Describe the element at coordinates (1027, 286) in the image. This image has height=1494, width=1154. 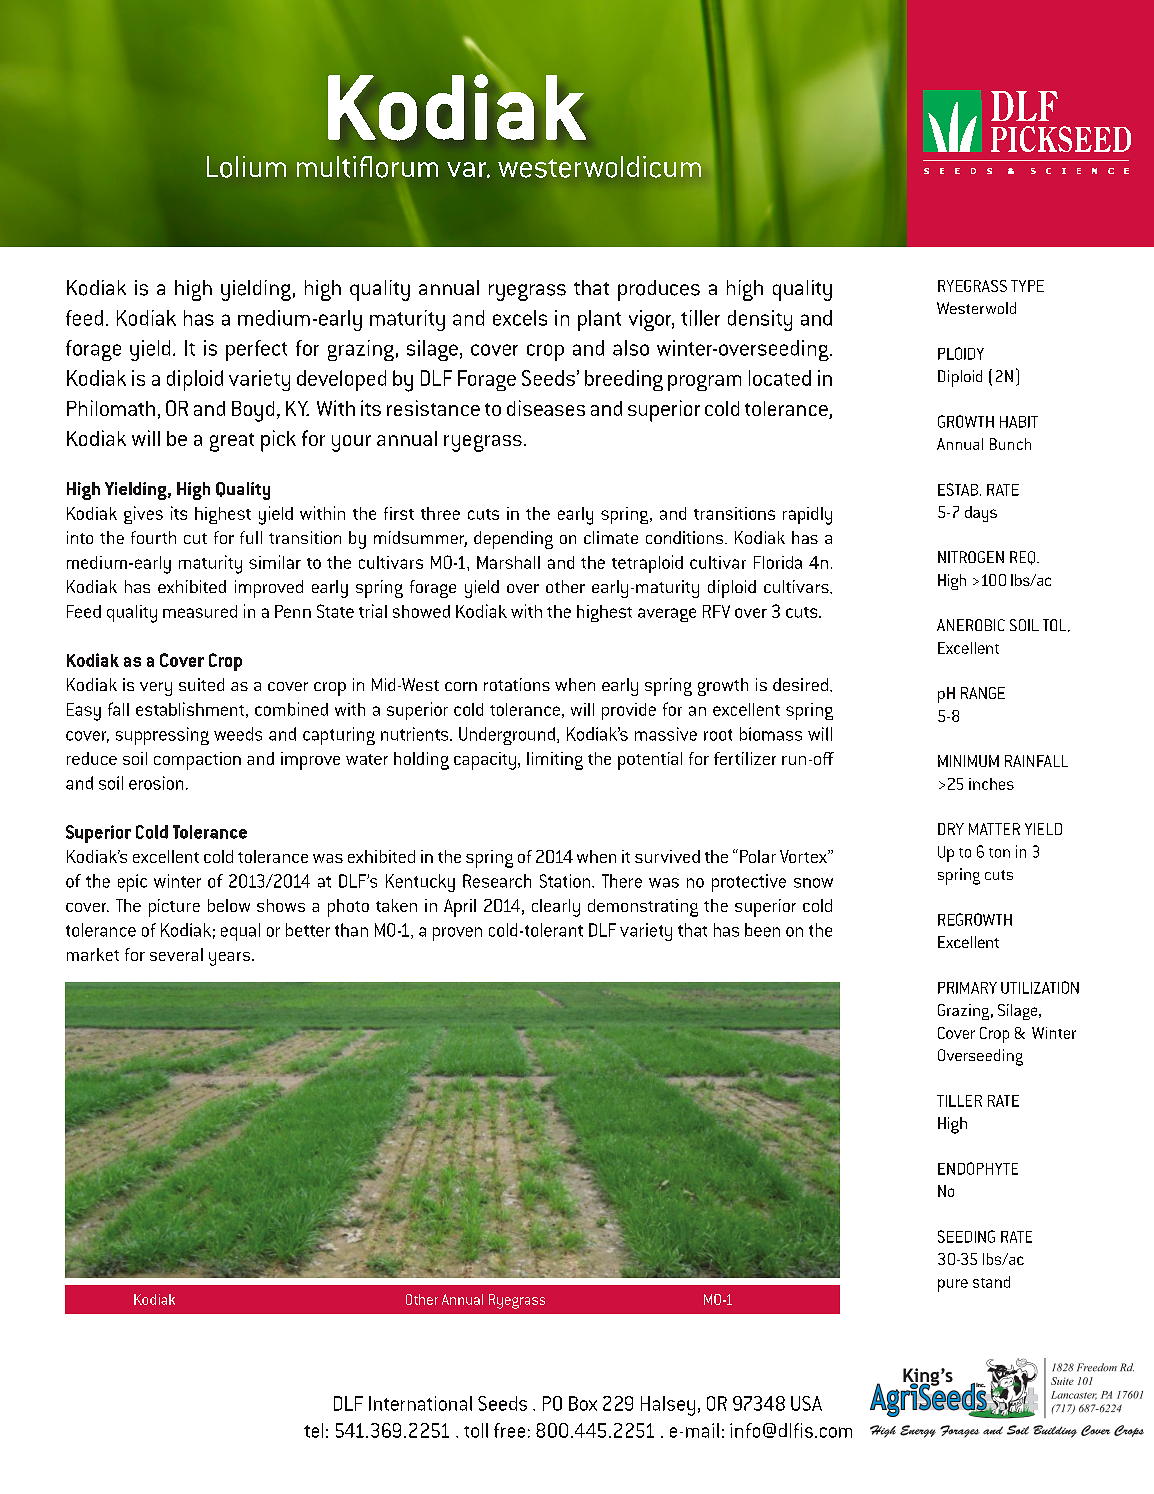
I see `TYPE` at that location.
